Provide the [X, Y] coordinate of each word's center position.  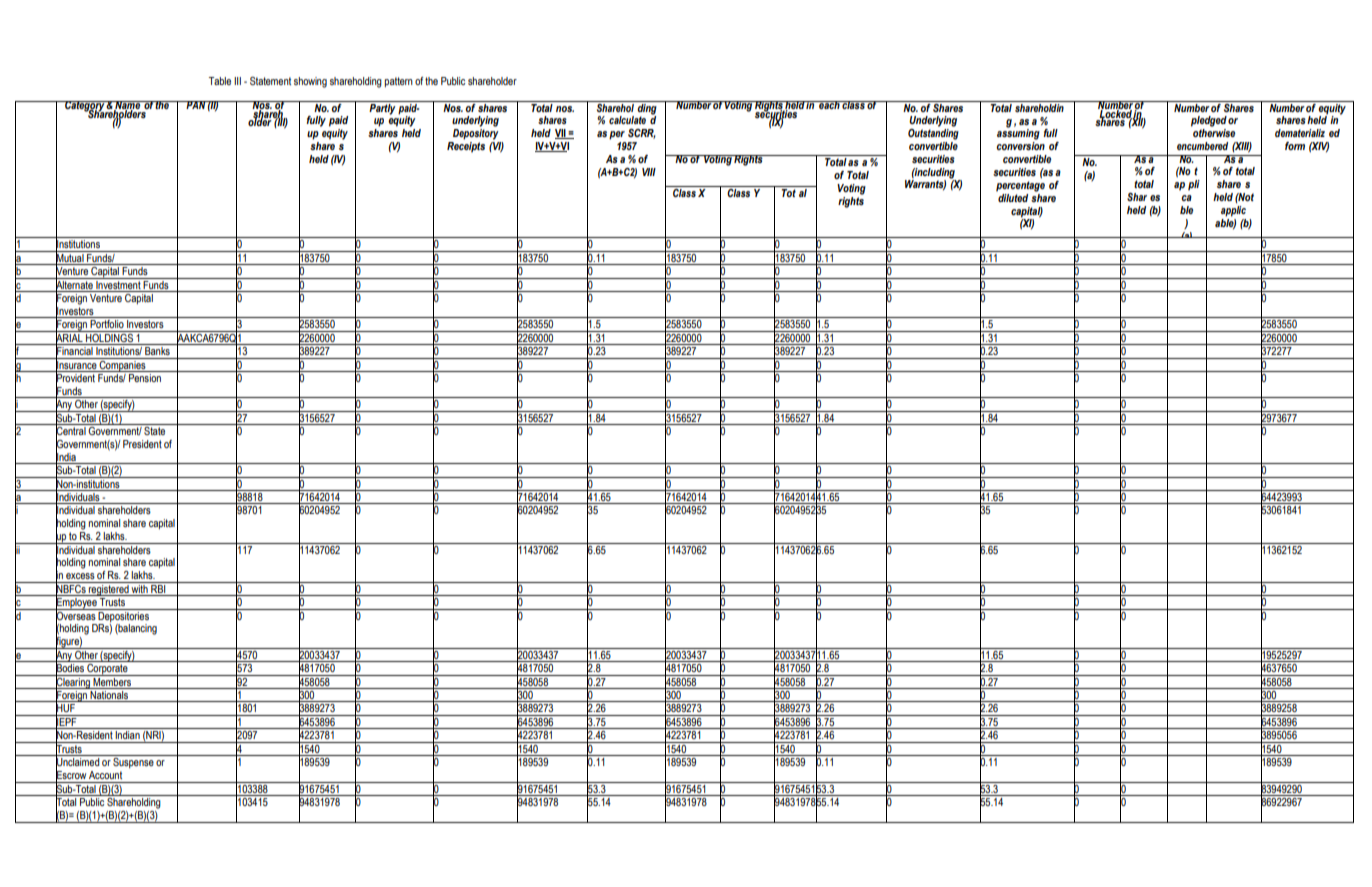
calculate [627, 120]
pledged [1209, 121]
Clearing [73, 682]
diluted [1012, 196]
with [140, 587]
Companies [123, 365]
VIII [649, 172]
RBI [158, 587]
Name [128, 106]
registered [109, 589]
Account [105, 775]
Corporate [107, 668]
